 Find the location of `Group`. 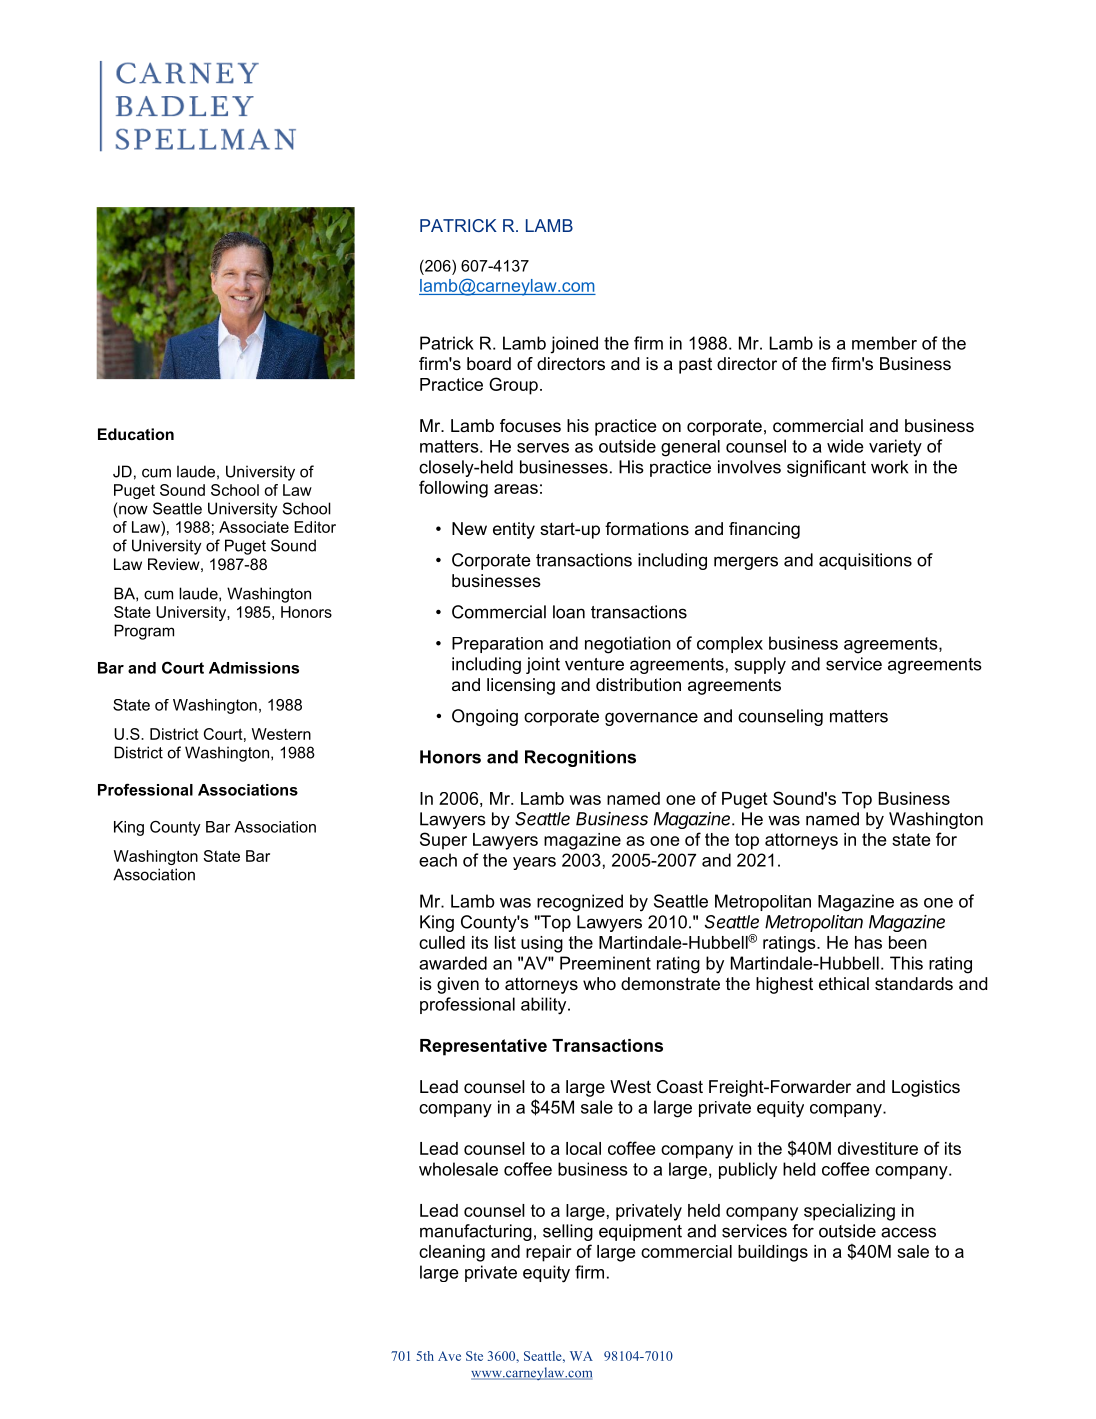

Group is located at coordinates (513, 386).
